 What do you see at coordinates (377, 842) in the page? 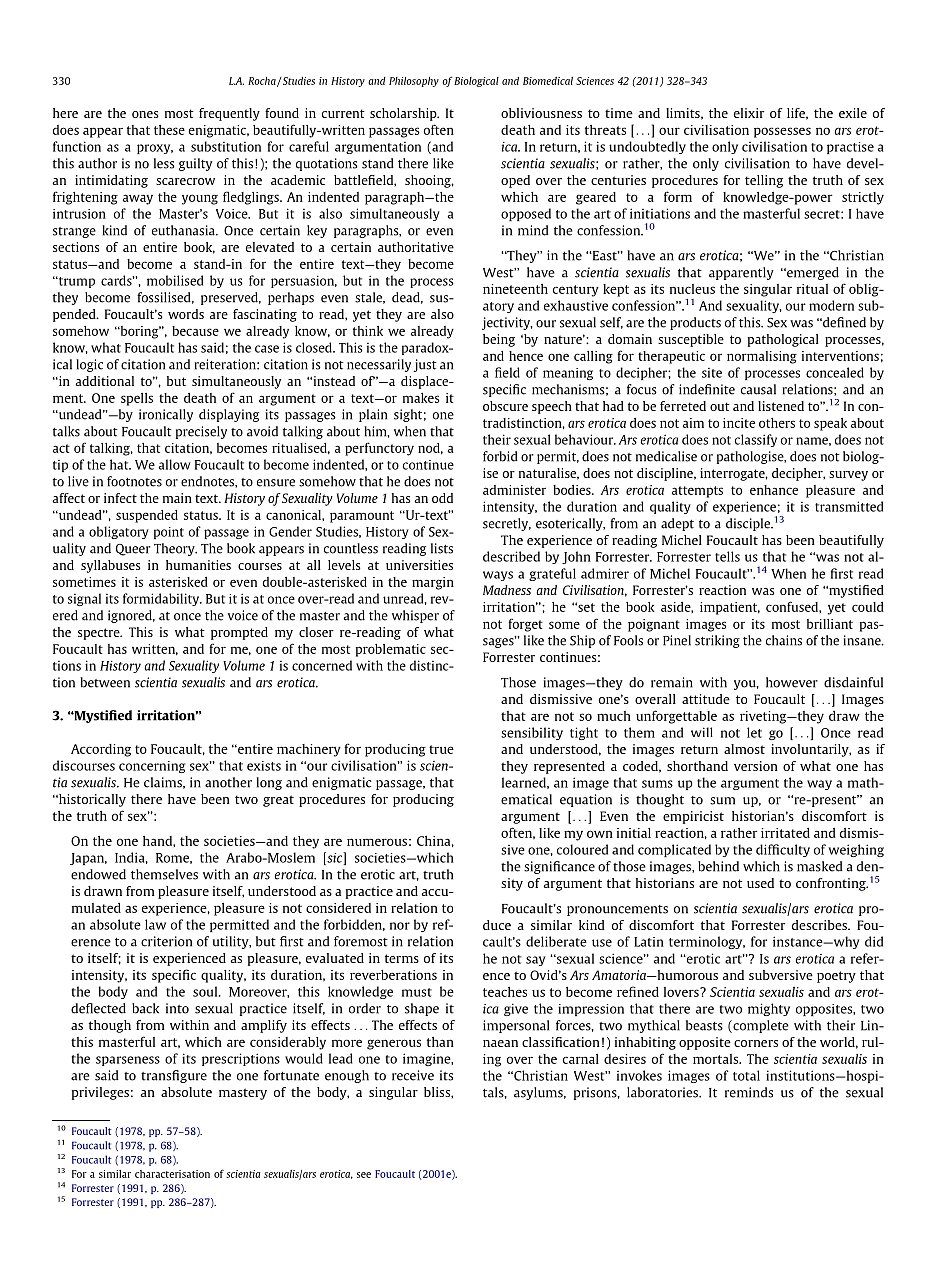
I see `numerous` at bounding box center [377, 842].
